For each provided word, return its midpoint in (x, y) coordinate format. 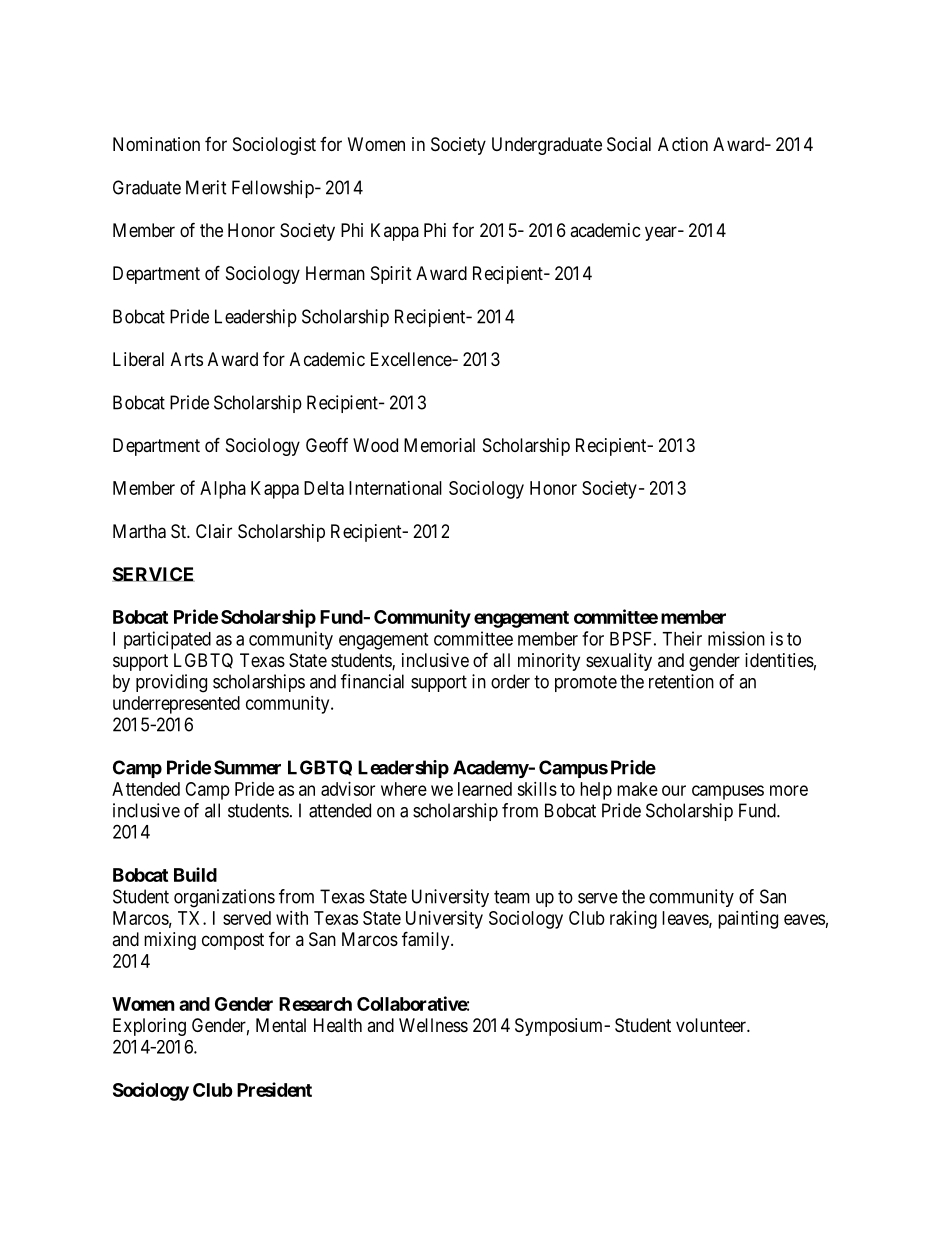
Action (683, 144)
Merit (206, 187)
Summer (247, 767)
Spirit (391, 275)
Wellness (433, 1025)
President (274, 1089)
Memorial (439, 445)
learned (485, 789)
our (674, 790)
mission (736, 638)
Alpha (223, 490)
